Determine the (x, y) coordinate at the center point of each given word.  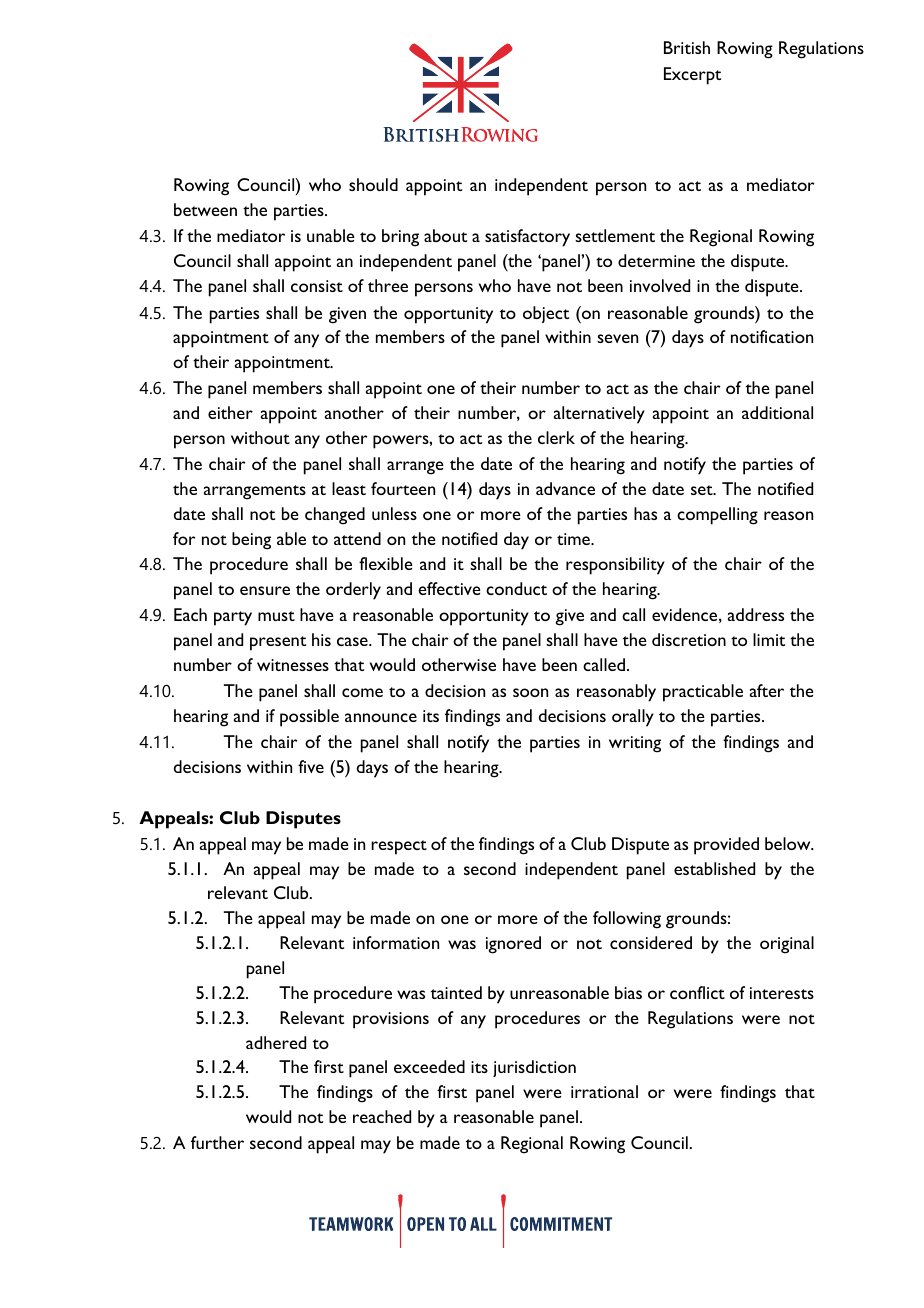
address (756, 614)
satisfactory (527, 238)
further (217, 1142)
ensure (265, 590)
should (373, 184)
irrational (604, 1091)
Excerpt (692, 76)
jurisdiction (534, 1068)
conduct (516, 588)
